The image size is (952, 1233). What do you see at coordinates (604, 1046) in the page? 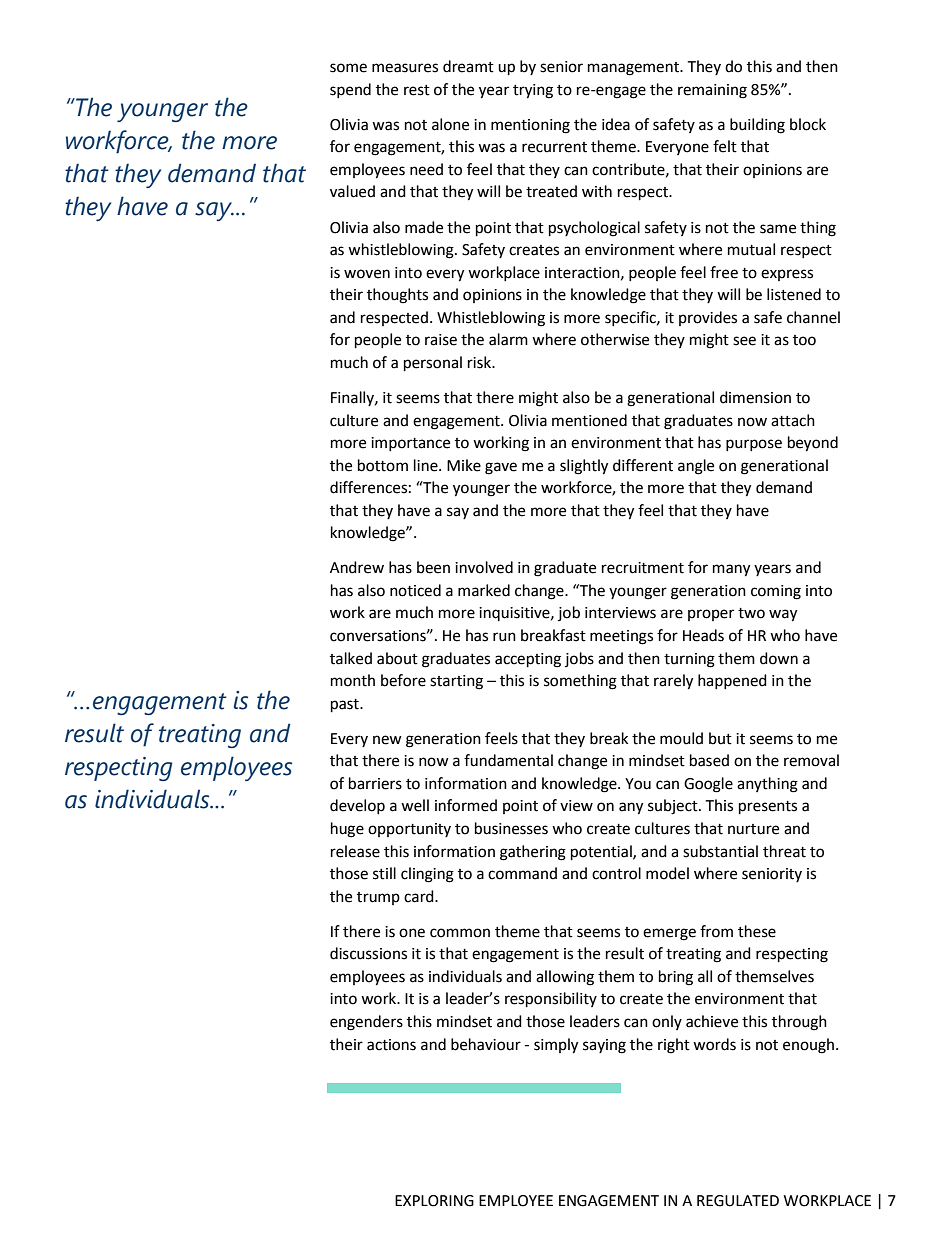
I see `saying` at bounding box center [604, 1046].
